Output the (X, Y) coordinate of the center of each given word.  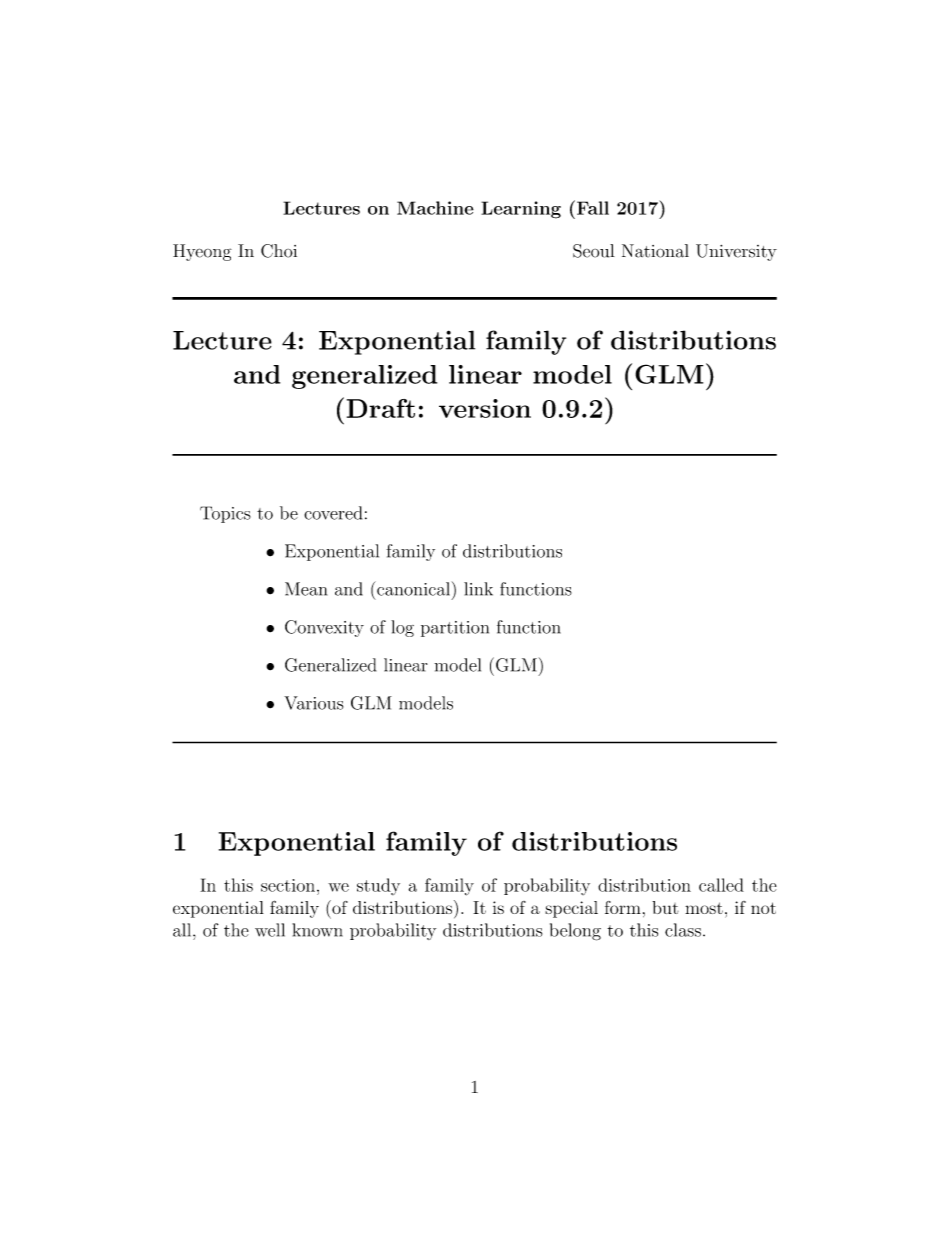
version (485, 408)
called (721, 885)
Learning (521, 210)
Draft (381, 408)
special (571, 909)
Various (313, 703)
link (478, 589)
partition (455, 629)
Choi (279, 251)
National (655, 251)
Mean (306, 589)
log (402, 628)
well (270, 930)
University (736, 252)
